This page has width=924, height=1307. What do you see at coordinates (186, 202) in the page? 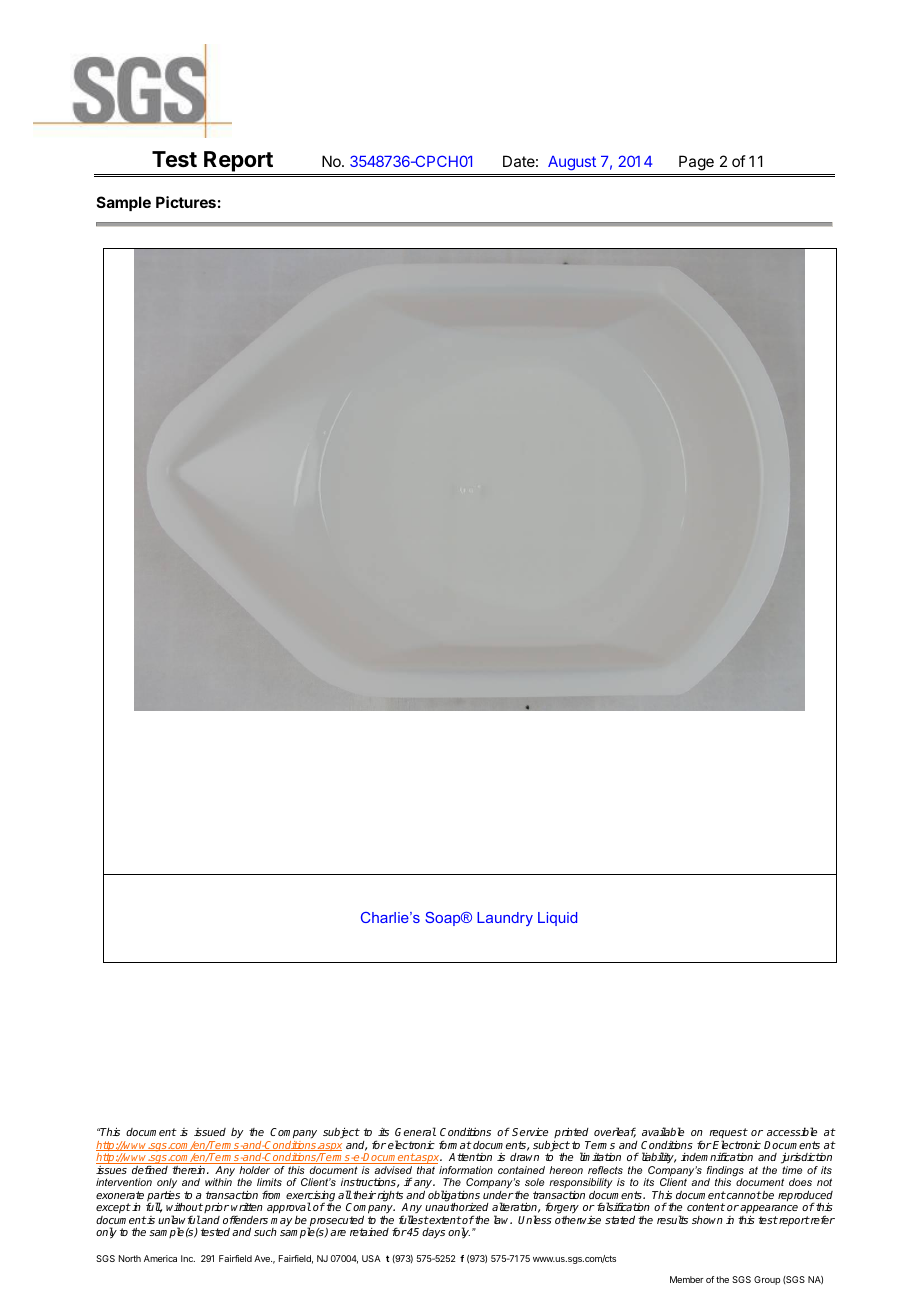
I see `Pictures` at bounding box center [186, 202].
